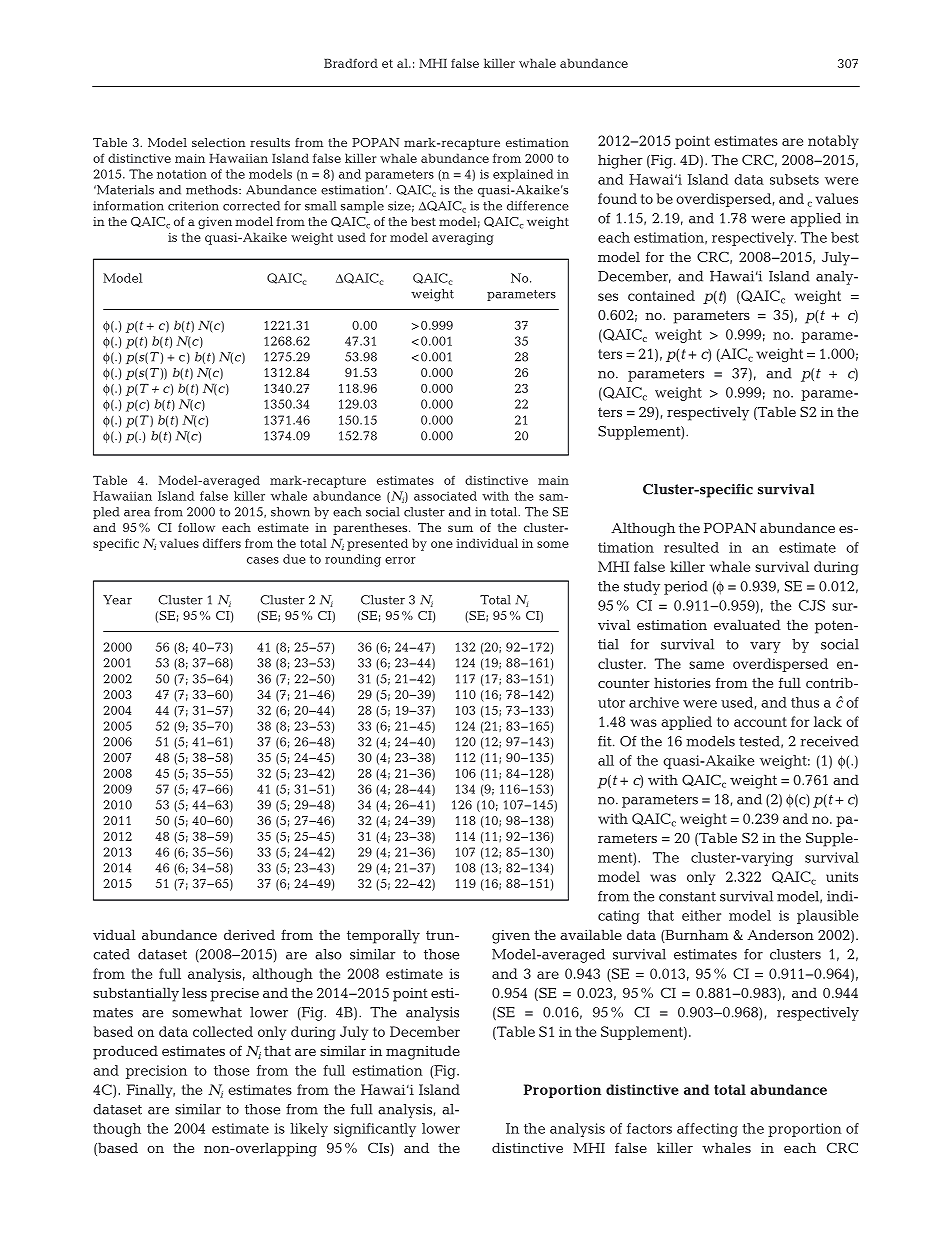  Describe the element at coordinates (445, 496) in the document. I see `associated` at that location.
